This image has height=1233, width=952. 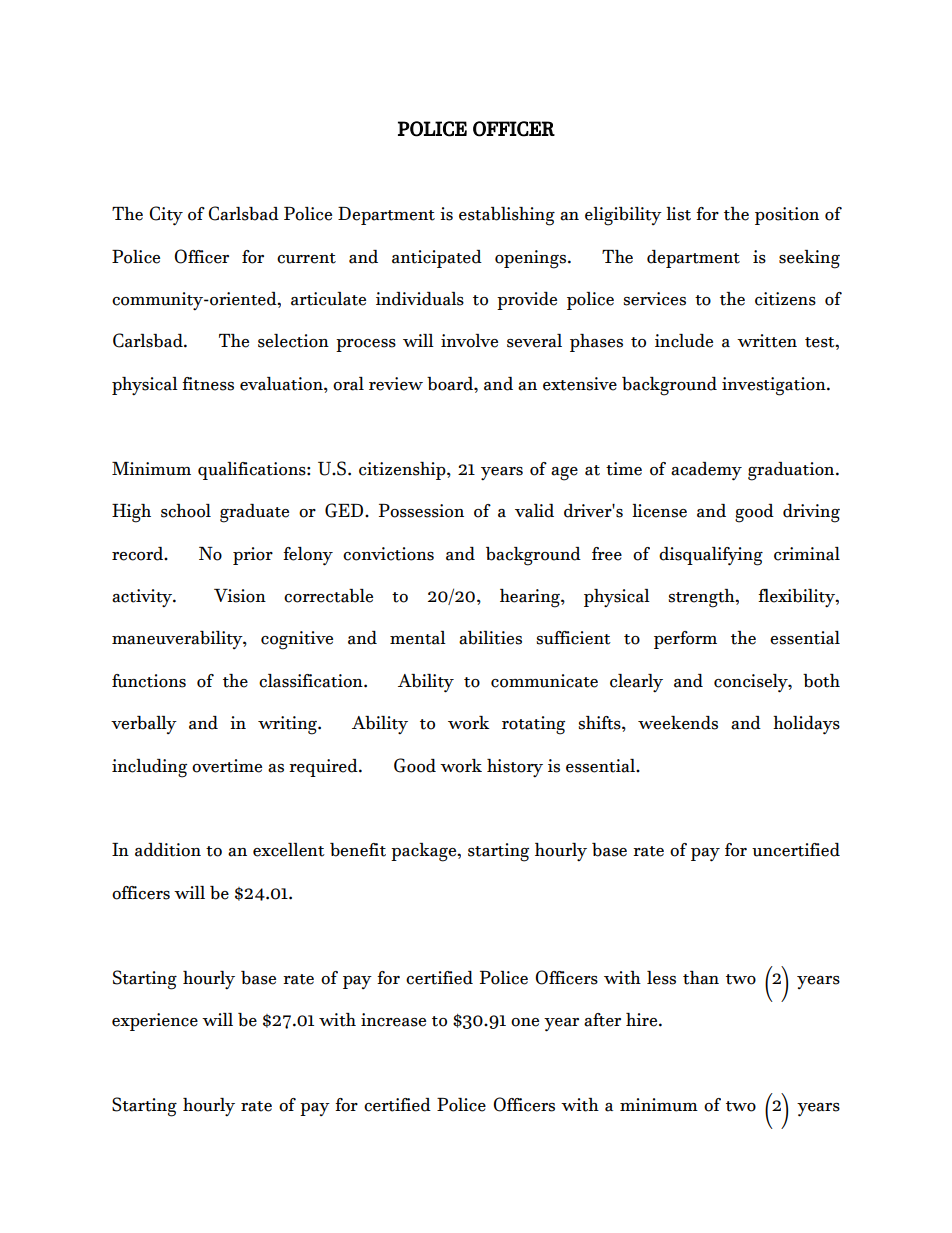 I want to click on perform, so click(x=685, y=640).
